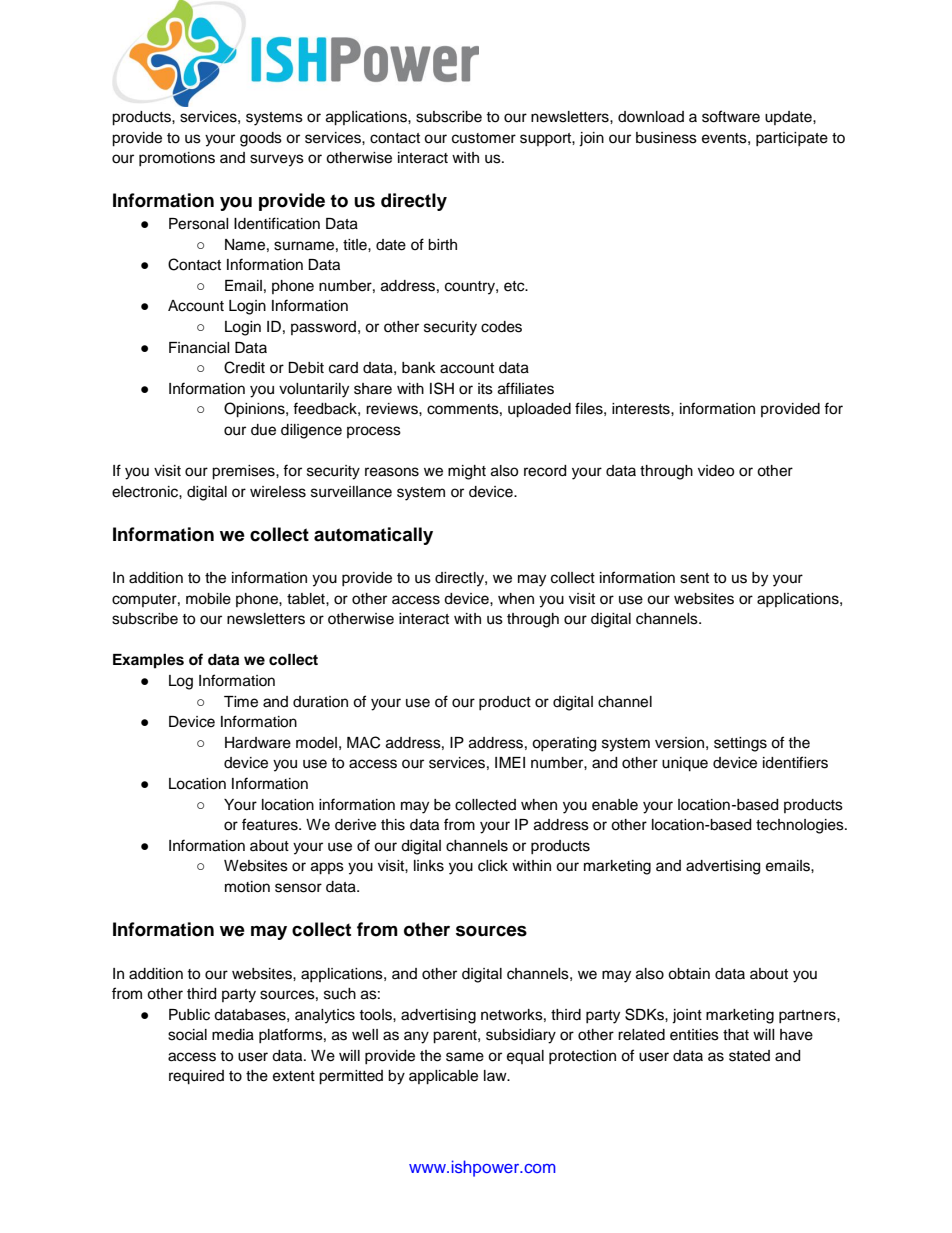  Describe the element at coordinates (493, 866) in the document. I see `click` at that location.
